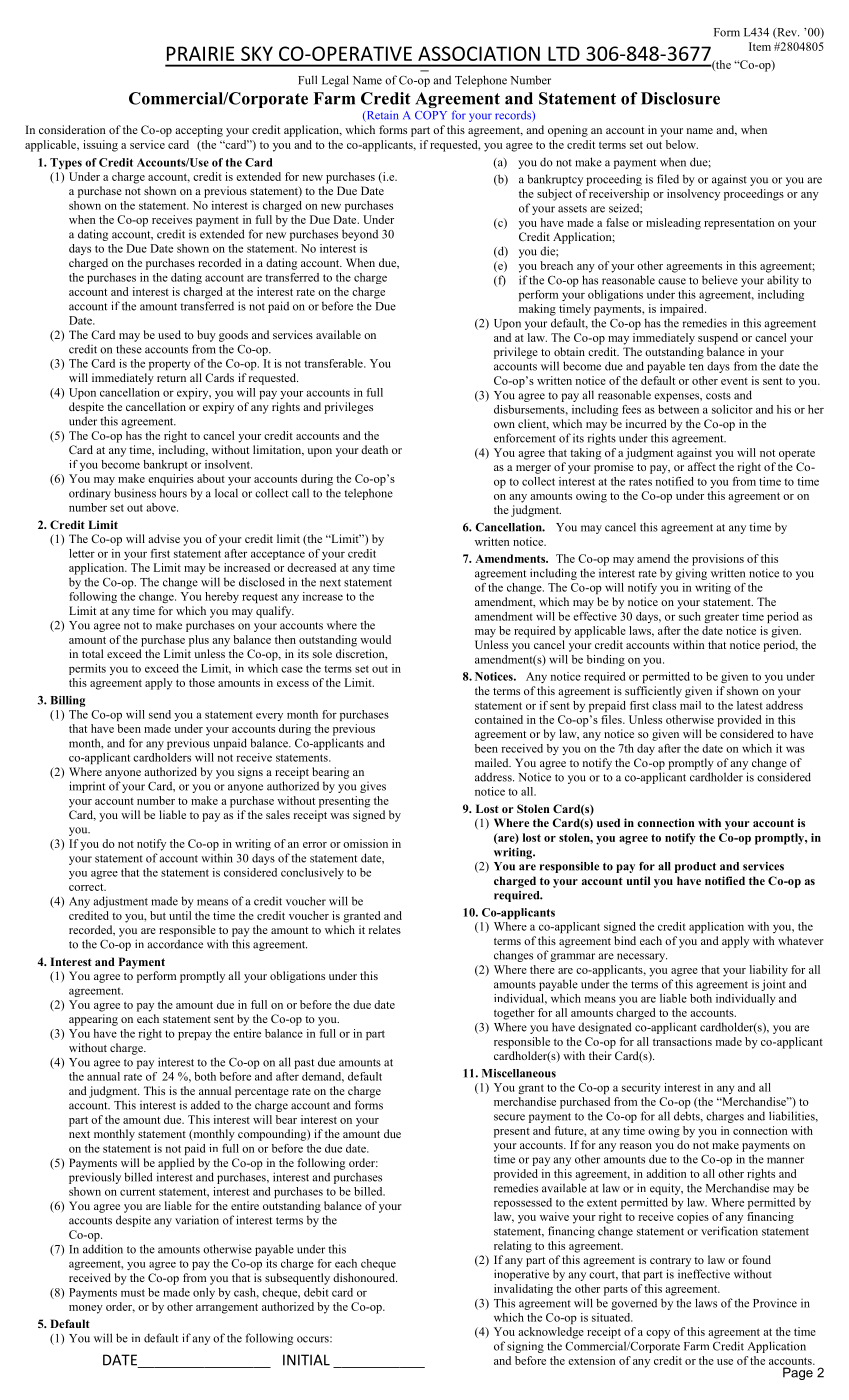 The image size is (849, 1400). Describe the element at coordinates (365, 1277) in the page. I see `dishonoured` at that location.
